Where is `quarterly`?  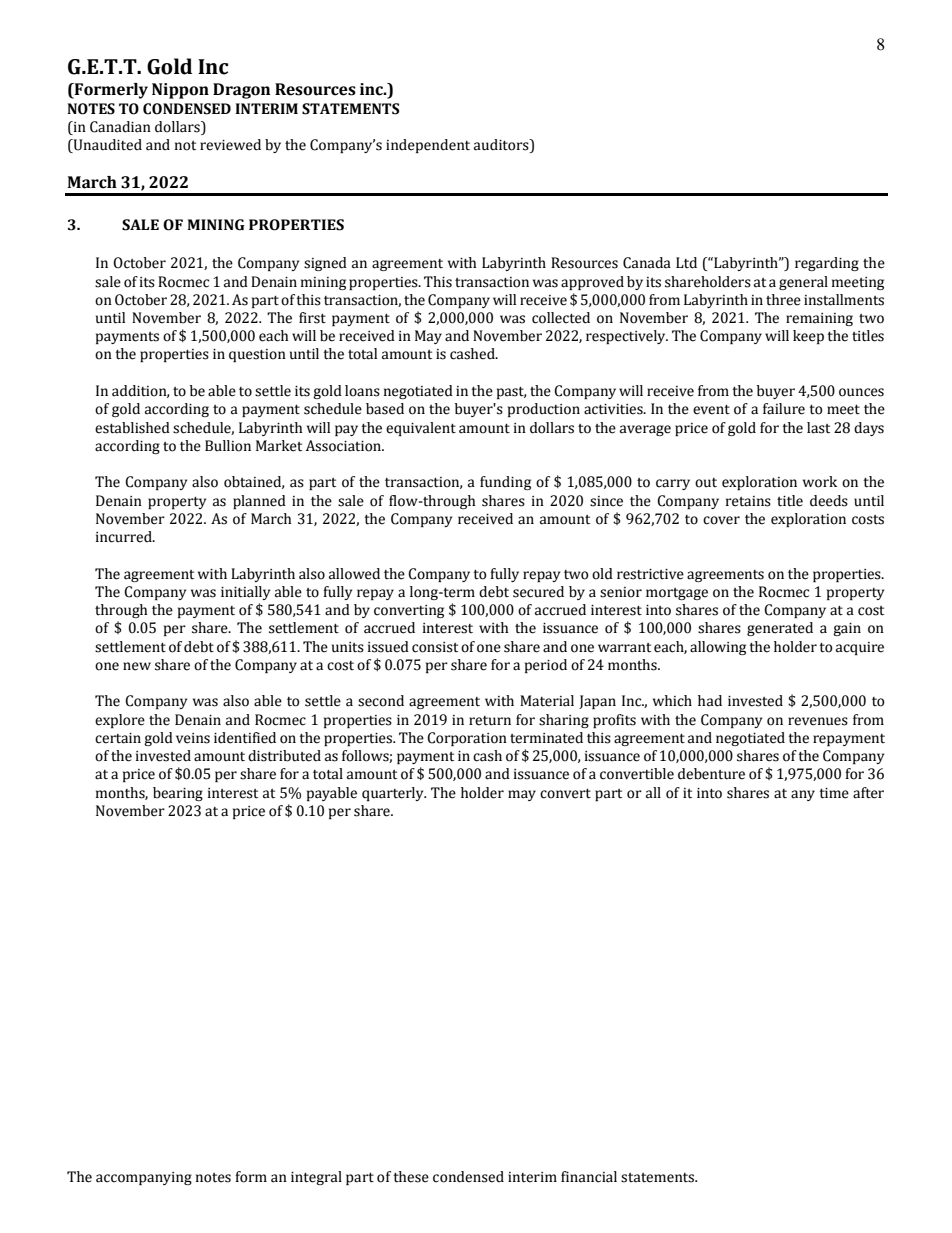 quarterly is located at coordinates (394, 794).
